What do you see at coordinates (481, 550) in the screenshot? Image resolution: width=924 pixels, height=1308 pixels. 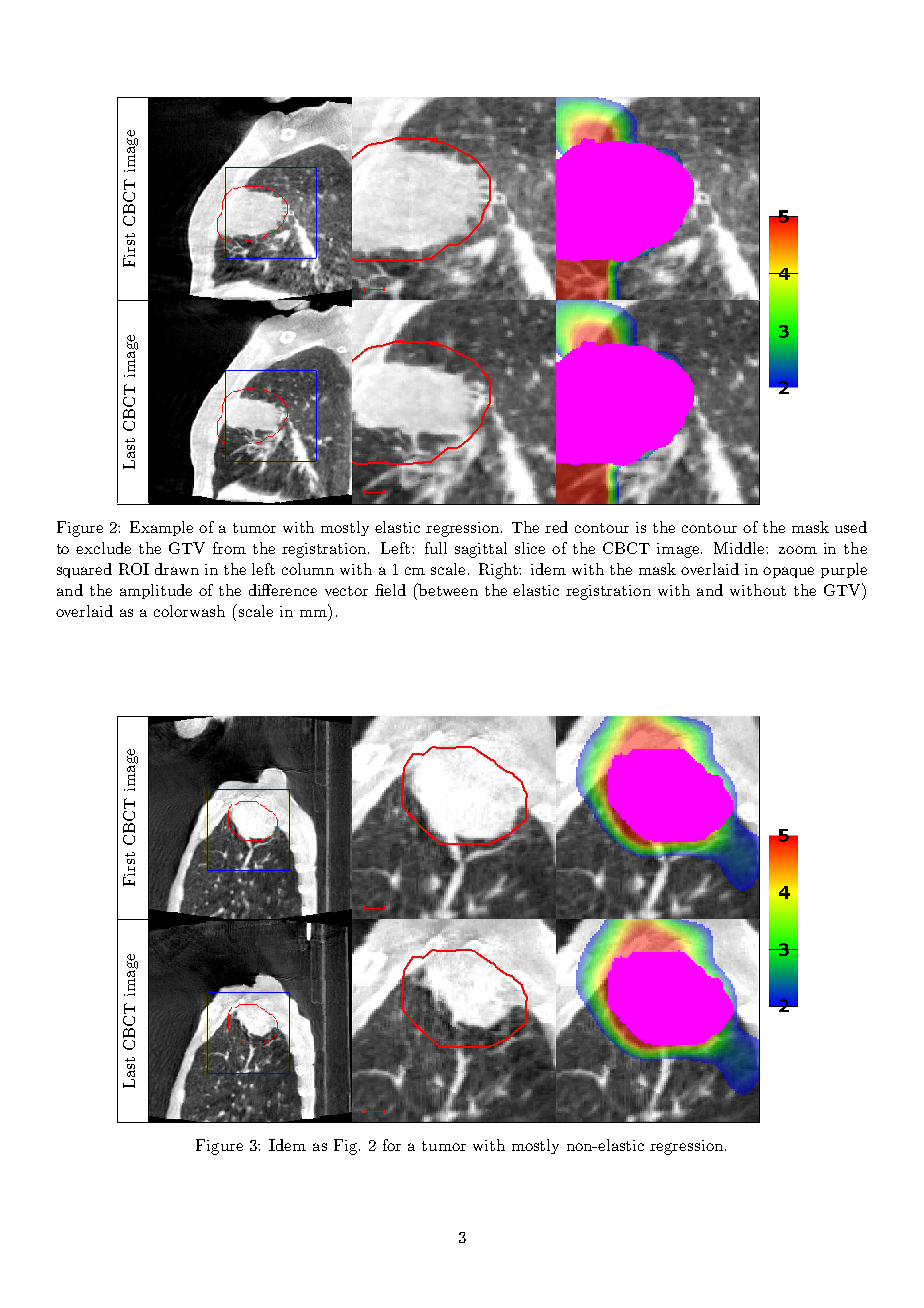 I see `sagittal` at bounding box center [481, 550].
